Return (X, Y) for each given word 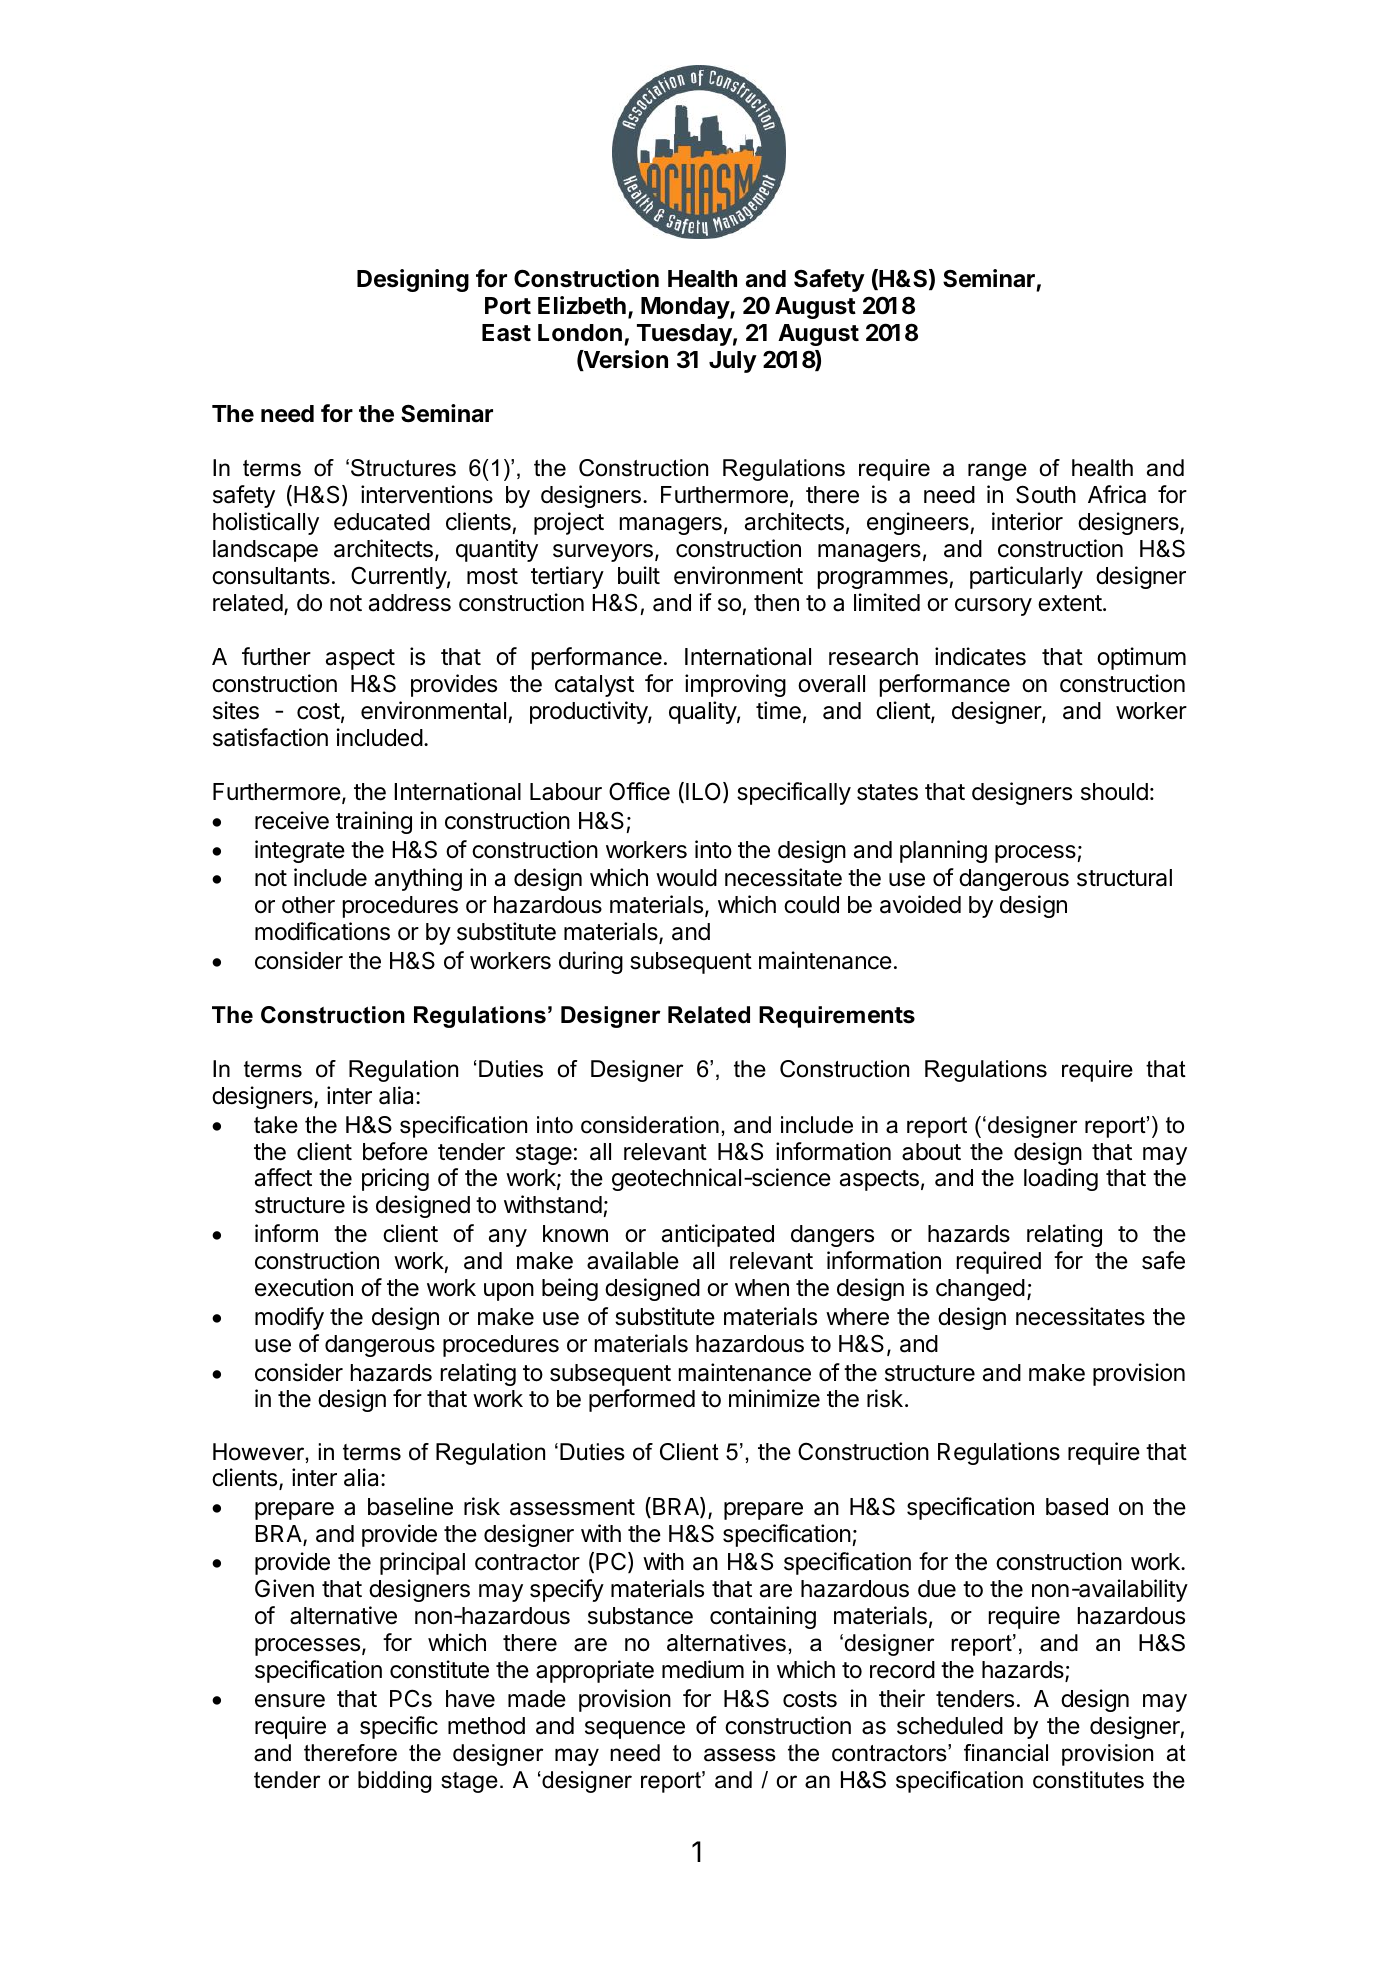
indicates (980, 656)
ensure (290, 1701)
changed (980, 1290)
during (591, 962)
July (733, 362)
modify (289, 1318)
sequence (635, 1730)
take (276, 1125)
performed (642, 1400)
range (997, 472)
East (506, 333)
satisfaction (270, 737)
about (931, 1152)
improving (735, 685)
